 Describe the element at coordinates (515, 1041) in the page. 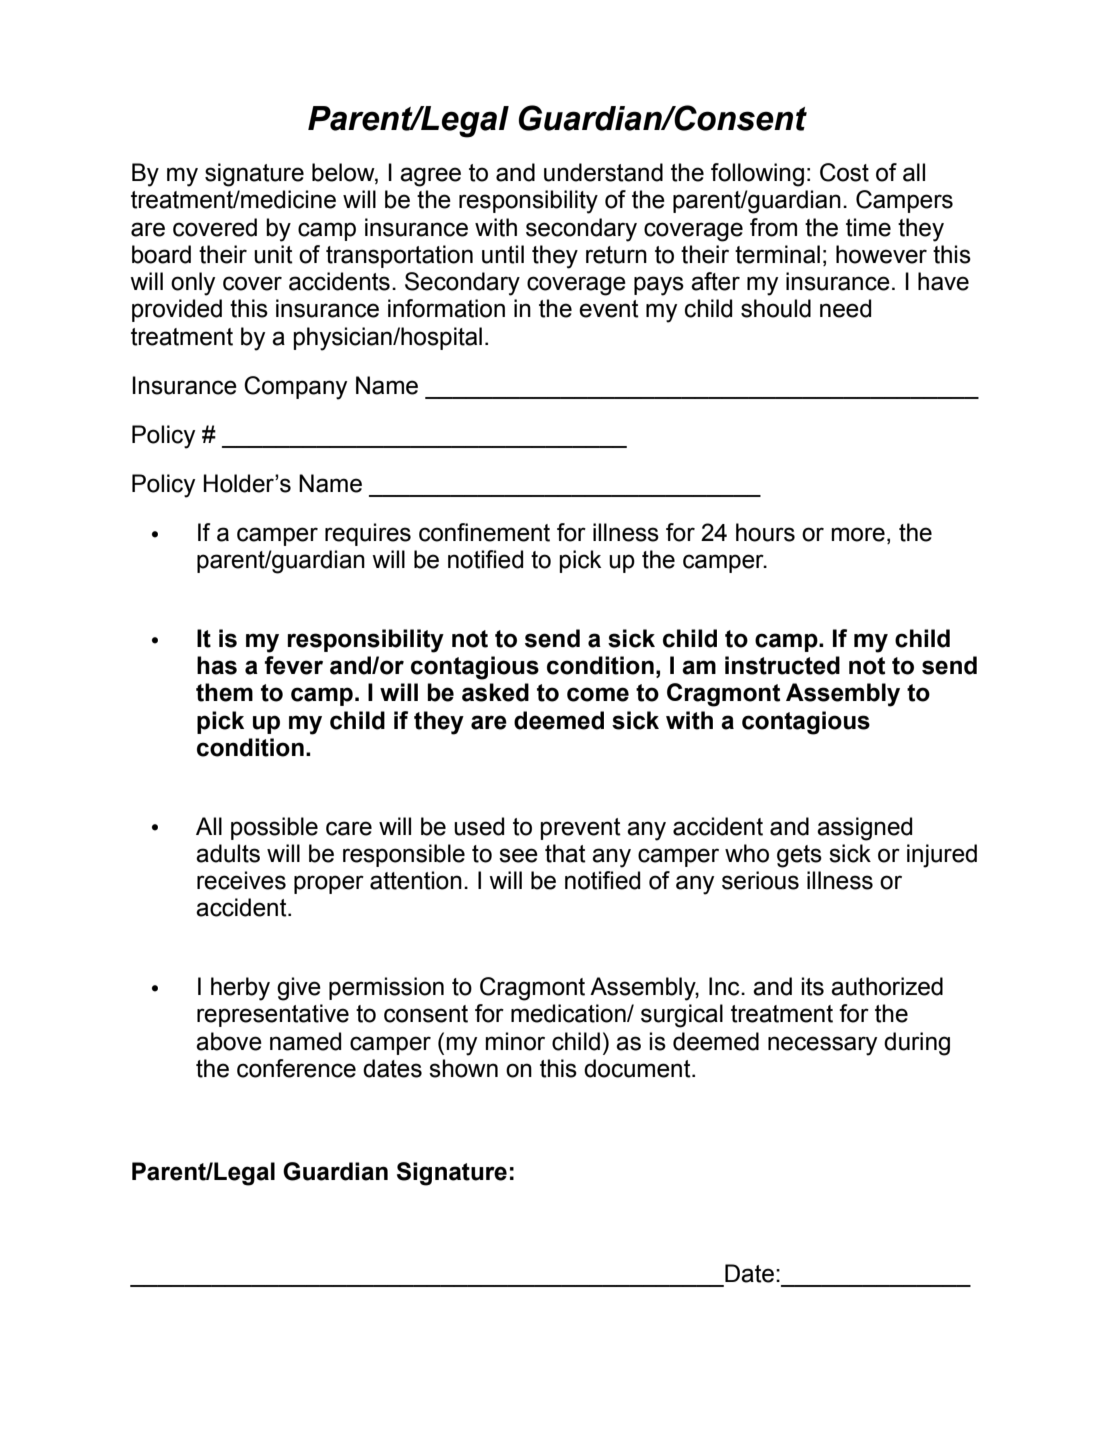

I see `minor` at that location.
